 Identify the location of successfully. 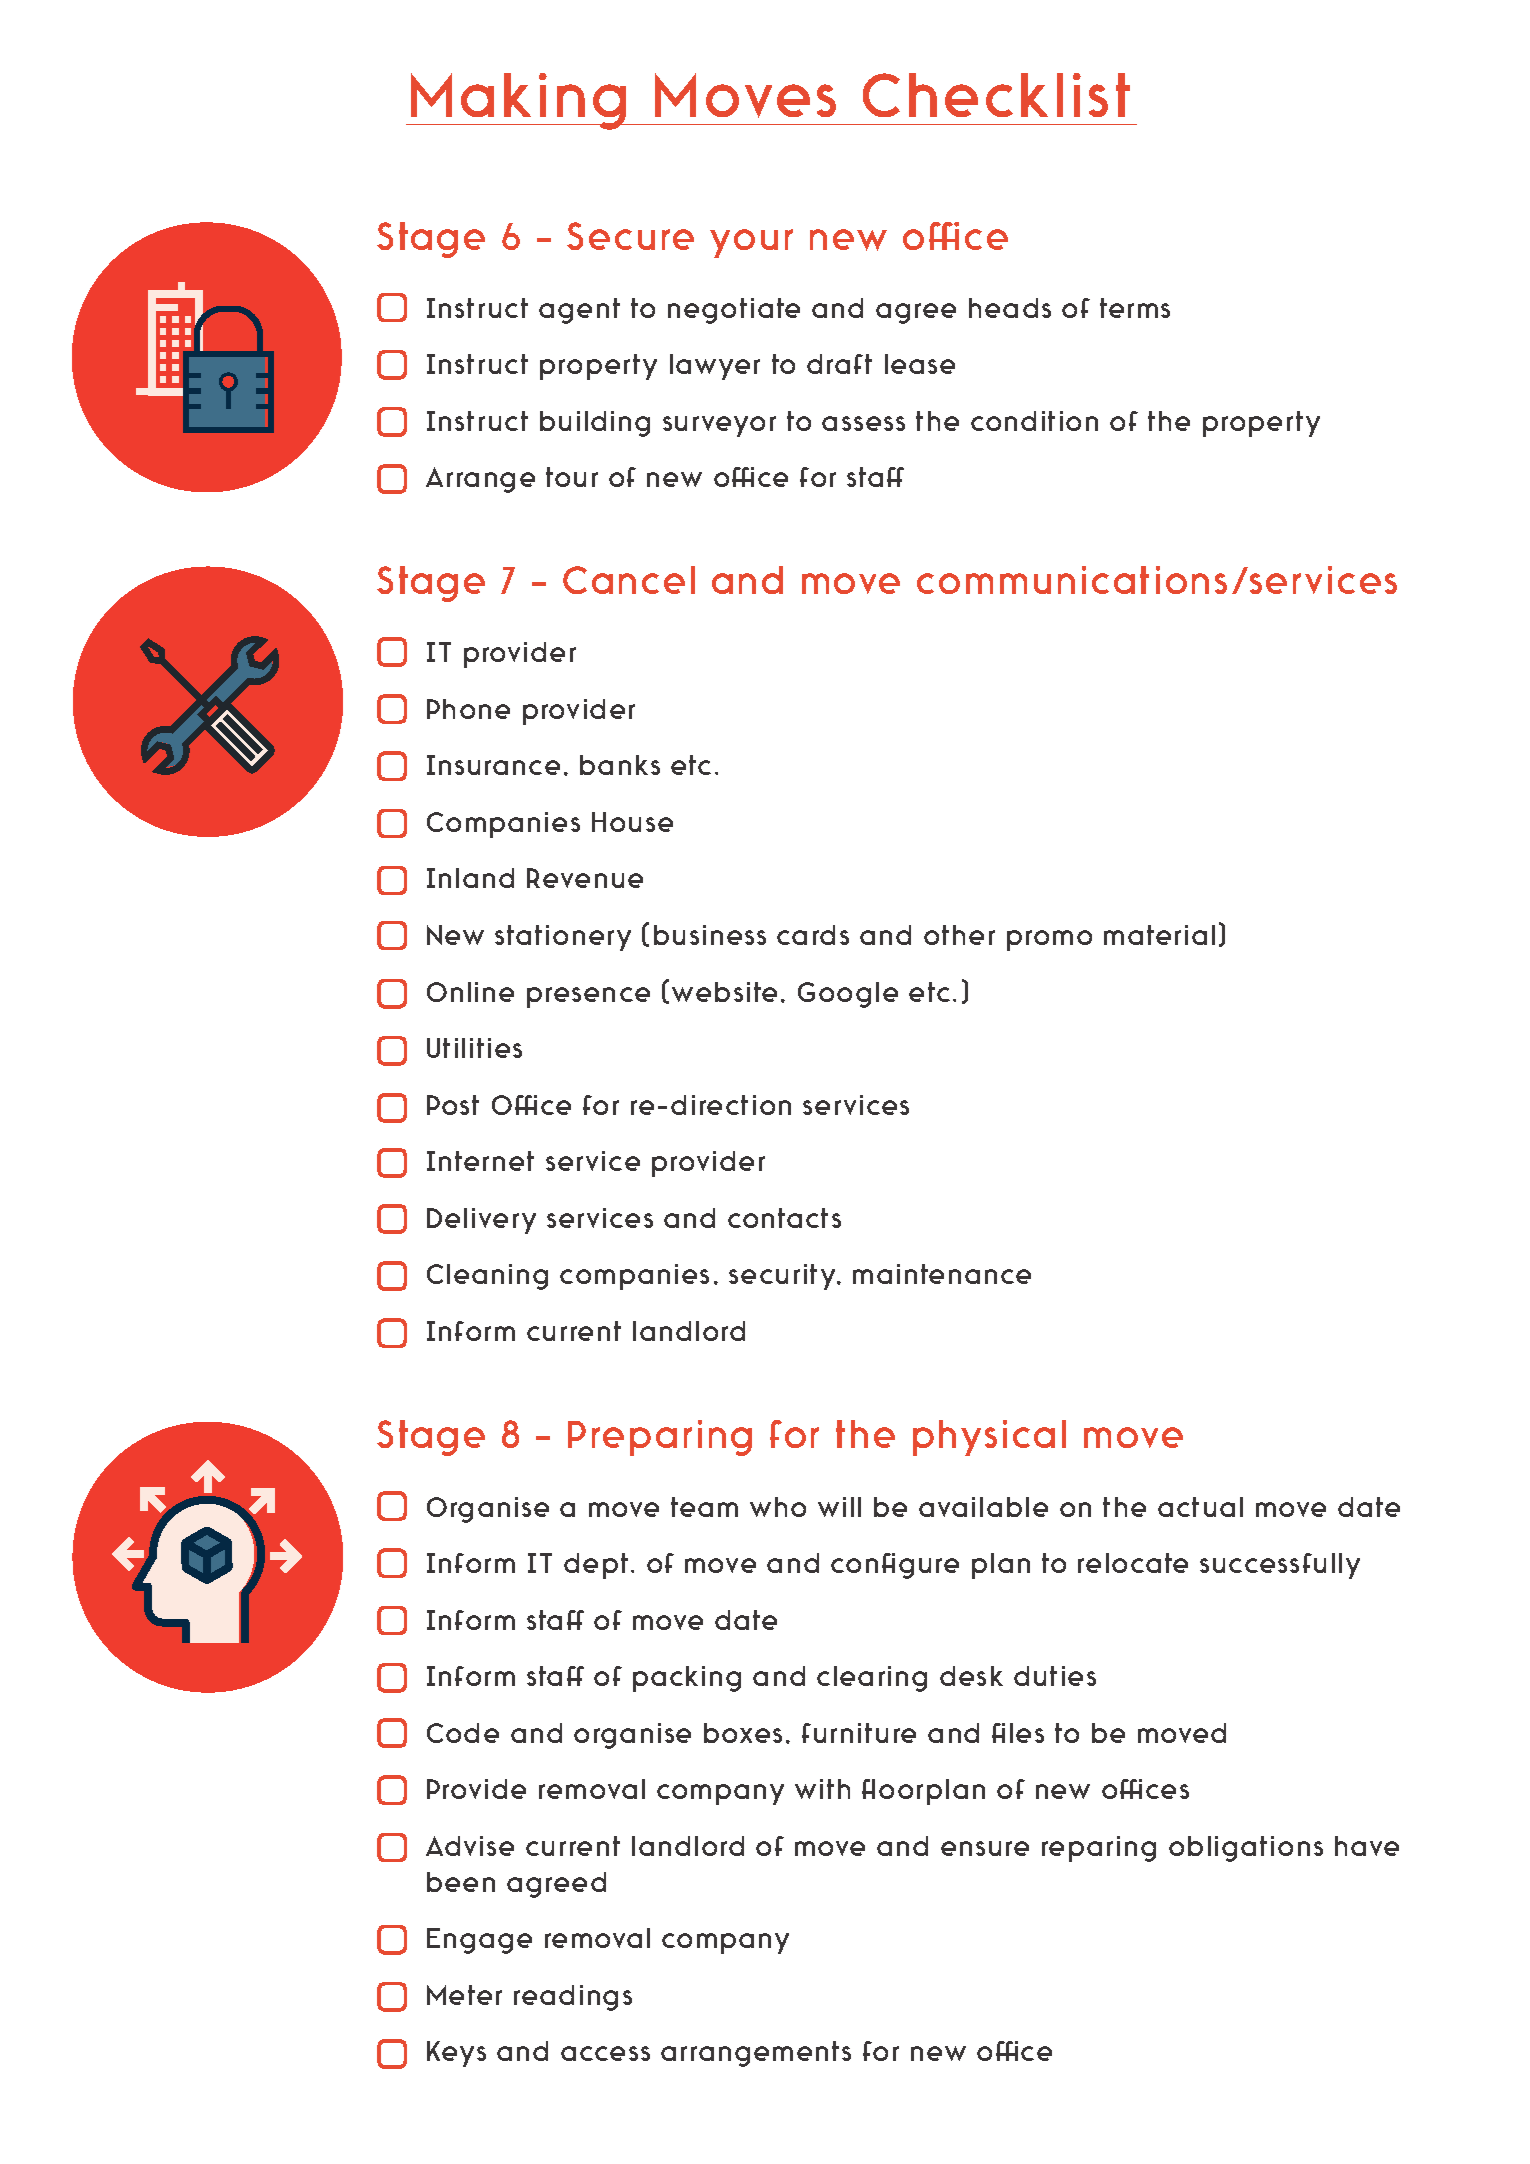
(1280, 1566).
